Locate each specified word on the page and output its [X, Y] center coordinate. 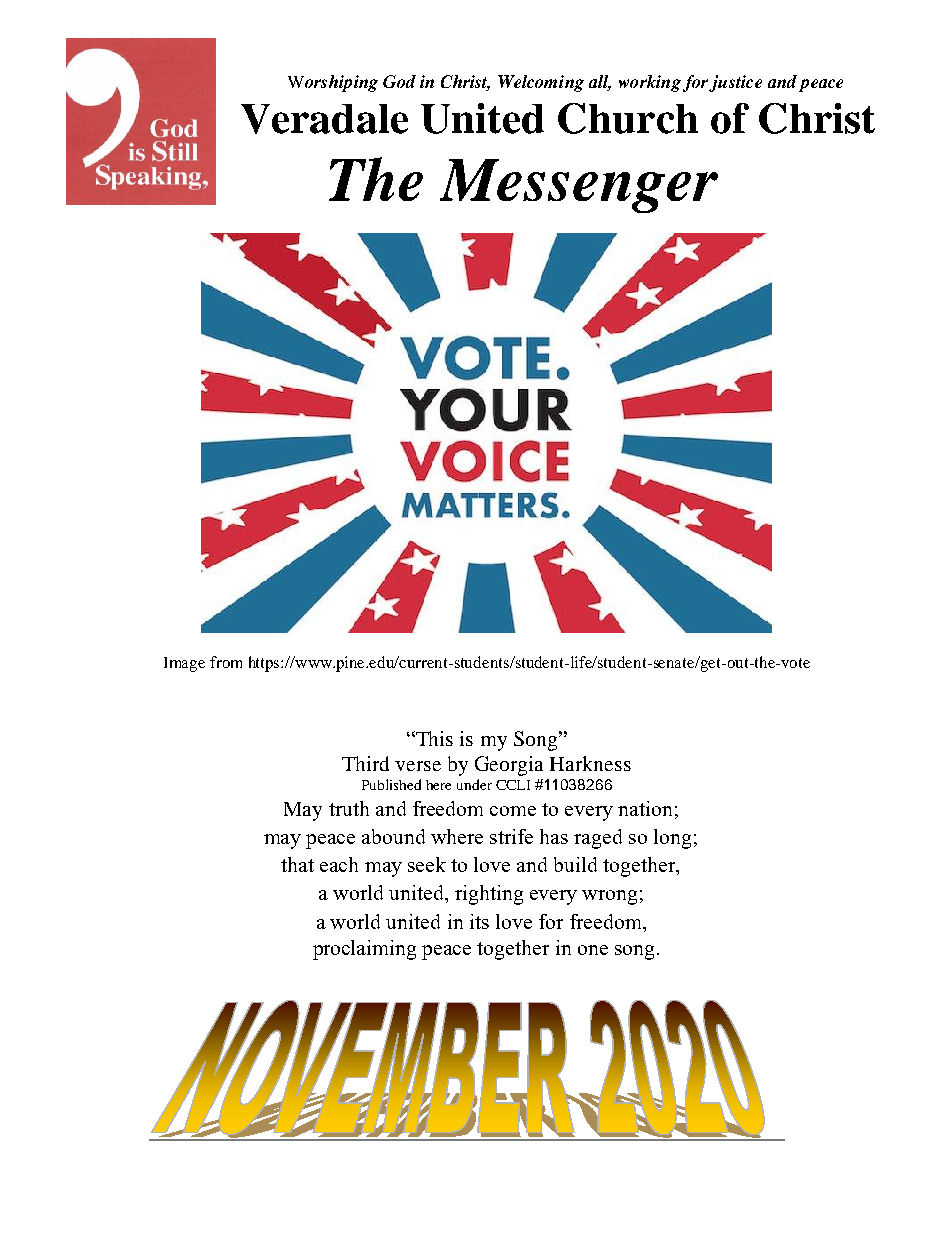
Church [628, 118]
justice [735, 83]
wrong [609, 897]
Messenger [579, 186]
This [433, 738]
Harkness [590, 763]
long [672, 839]
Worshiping [333, 83]
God [399, 81]
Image [184, 664]
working [650, 83]
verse [418, 766]
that [297, 864]
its [479, 921]
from [226, 662]
